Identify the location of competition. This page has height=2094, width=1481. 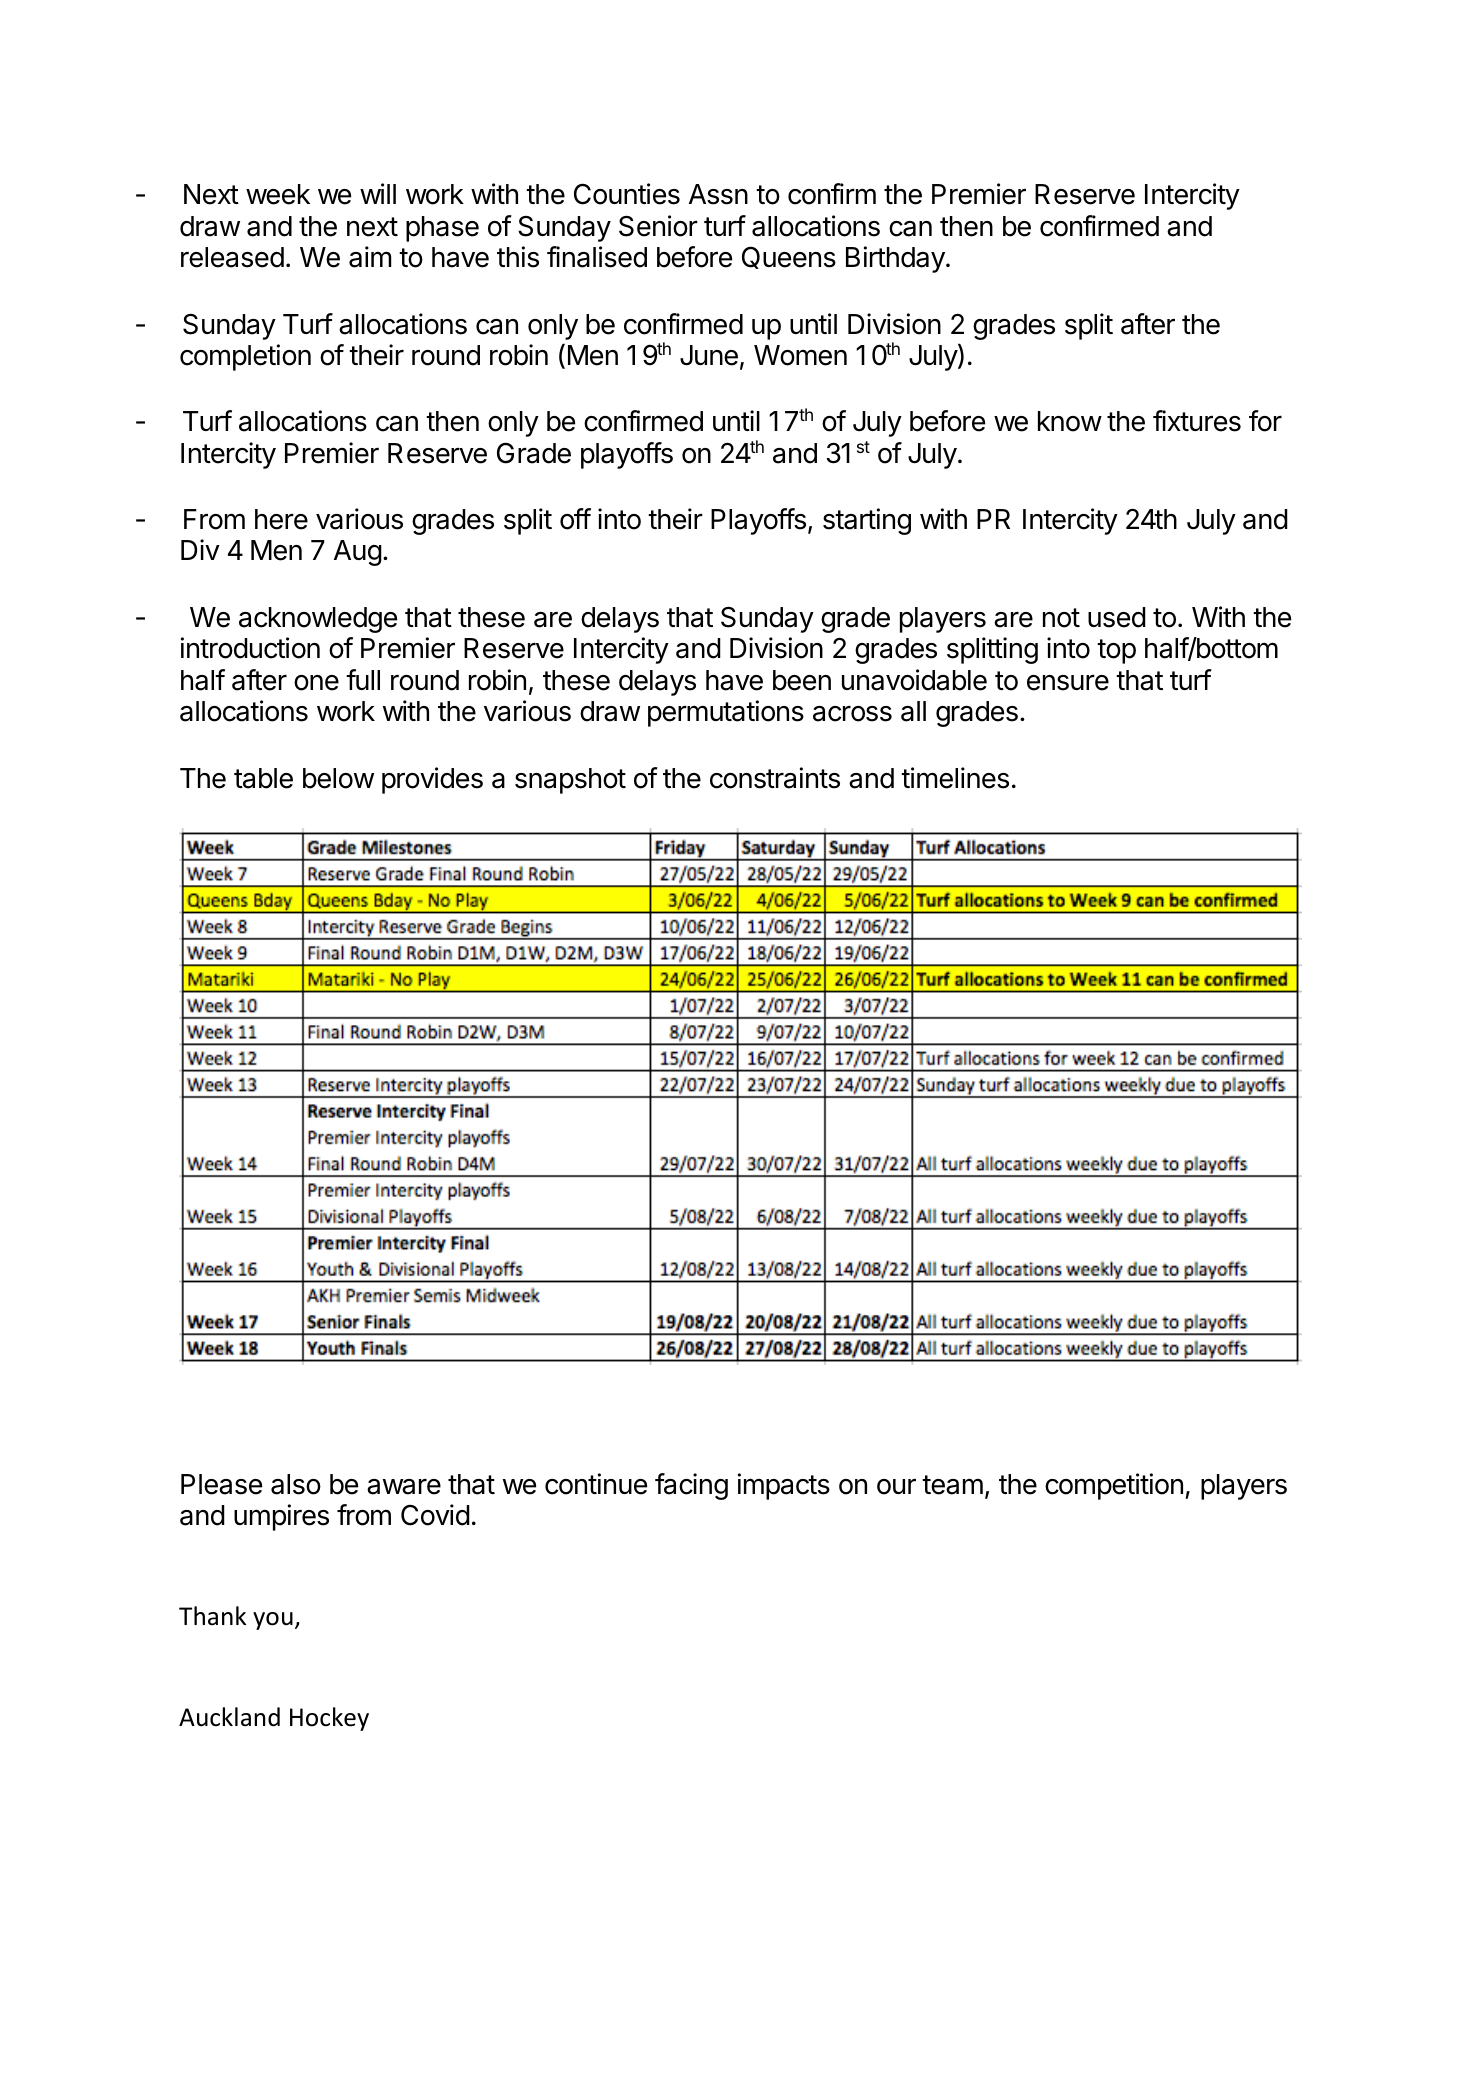
(1114, 1486).
